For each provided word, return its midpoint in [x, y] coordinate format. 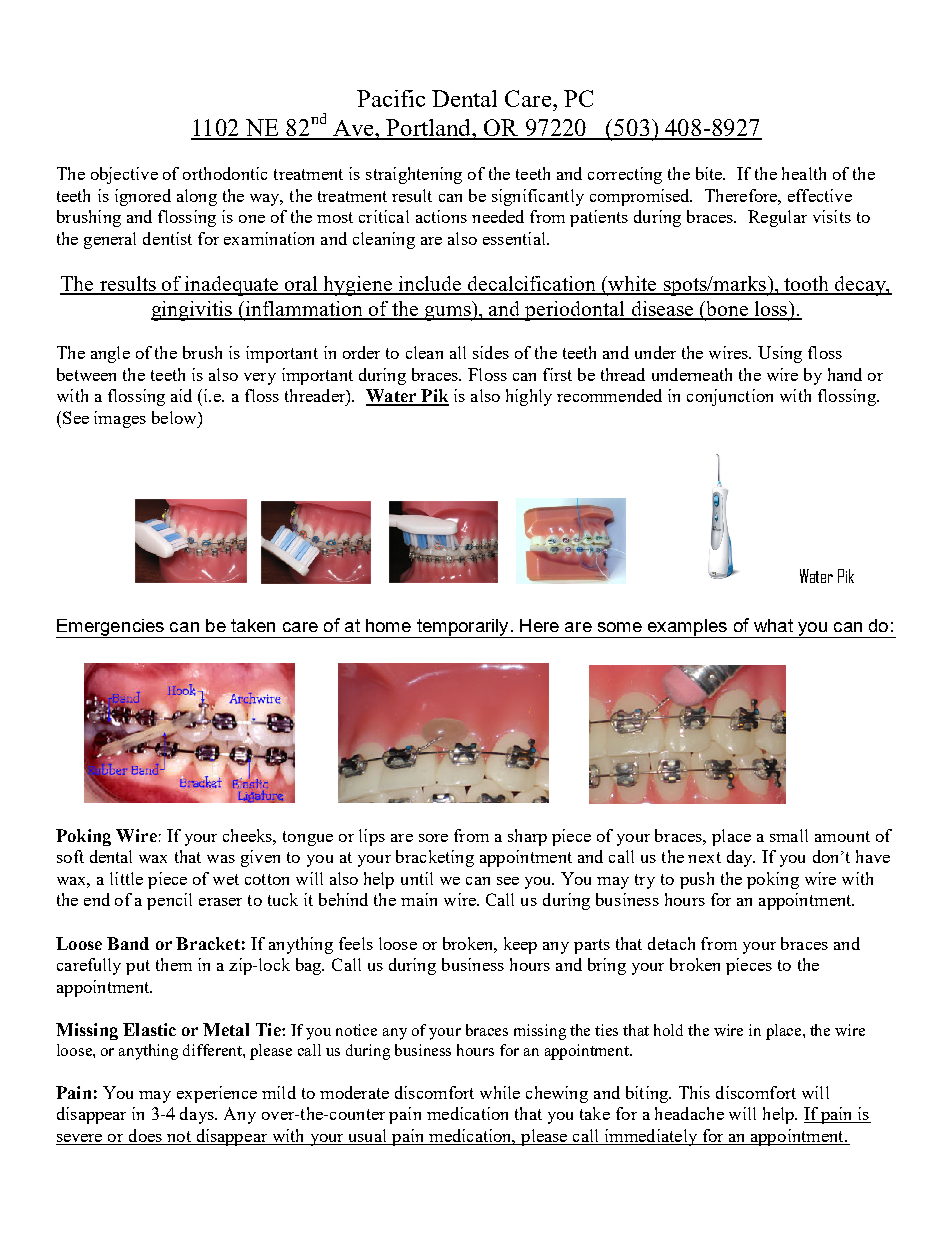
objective [124, 175]
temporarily [462, 628]
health [804, 173]
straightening [414, 175]
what [773, 625]
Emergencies [111, 628]
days [198, 1115]
